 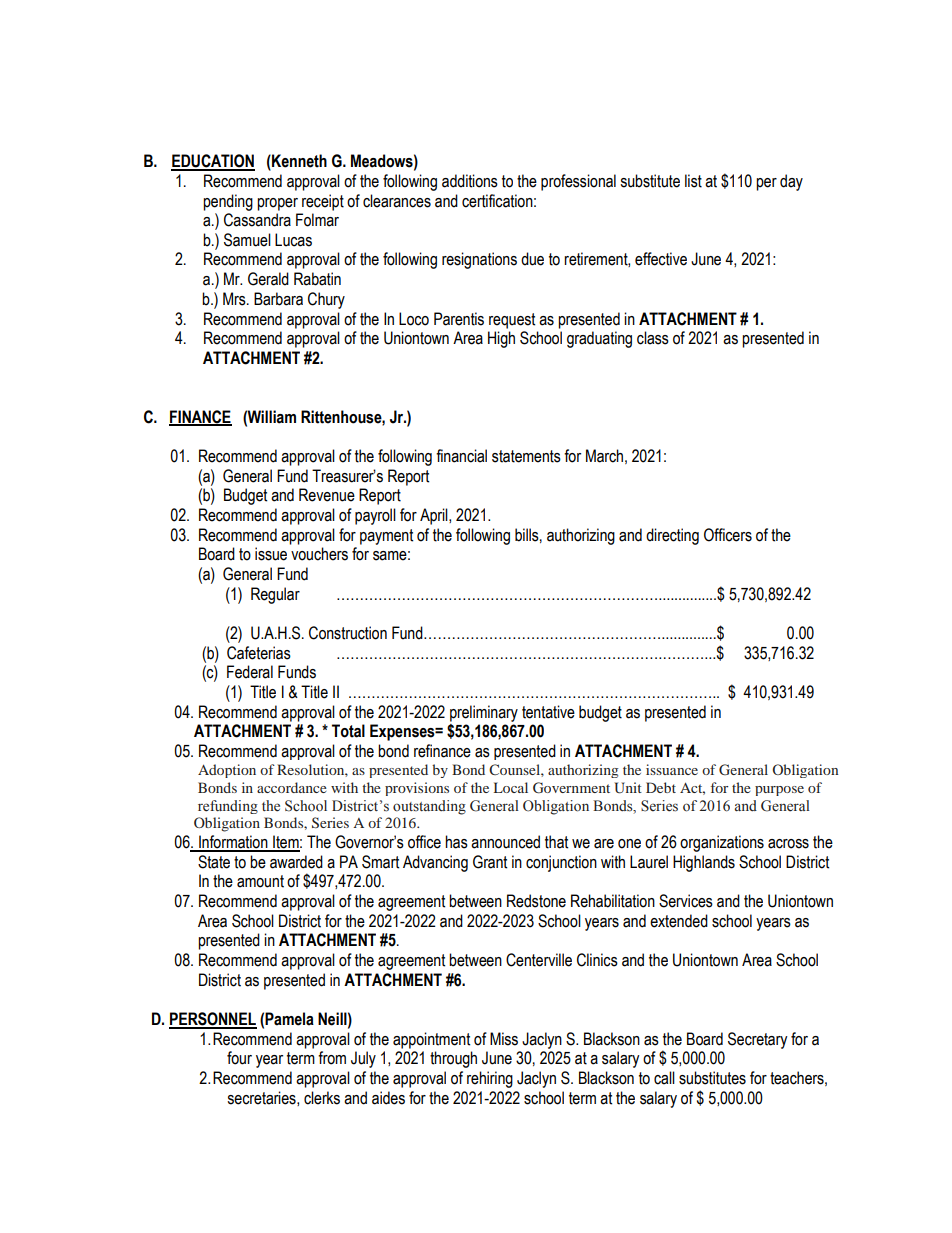 I want to click on list, so click(x=693, y=181).
